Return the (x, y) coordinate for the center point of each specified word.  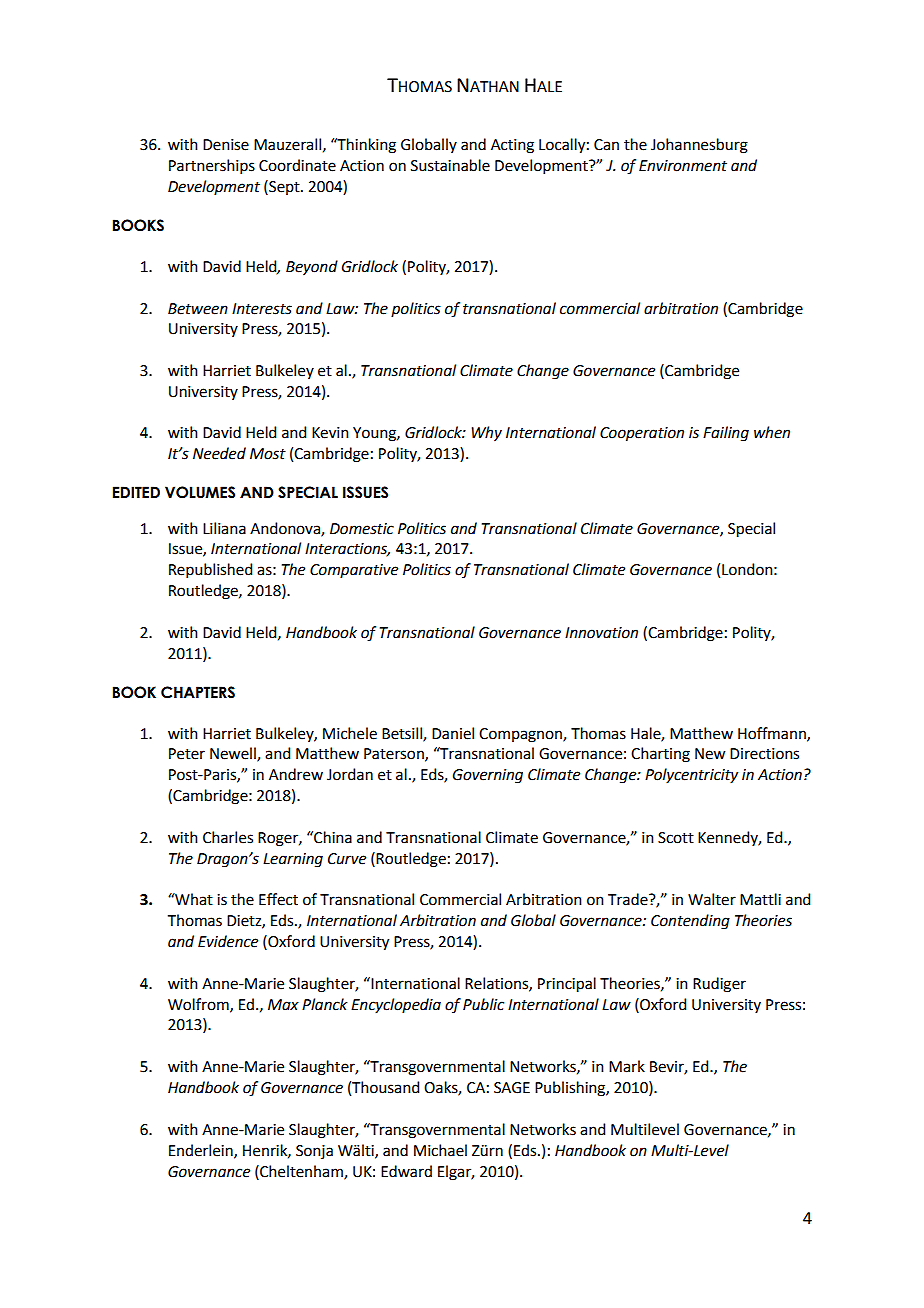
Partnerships (212, 166)
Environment (683, 166)
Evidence (228, 941)
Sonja (314, 1152)
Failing (726, 434)
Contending (690, 922)
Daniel (453, 733)
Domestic (362, 529)
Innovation (601, 633)
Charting (660, 755)
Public (483, 1004)
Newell (234, 754)
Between (198, 309)
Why (486, 433)
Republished (210, 570)
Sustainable (450, 165)
